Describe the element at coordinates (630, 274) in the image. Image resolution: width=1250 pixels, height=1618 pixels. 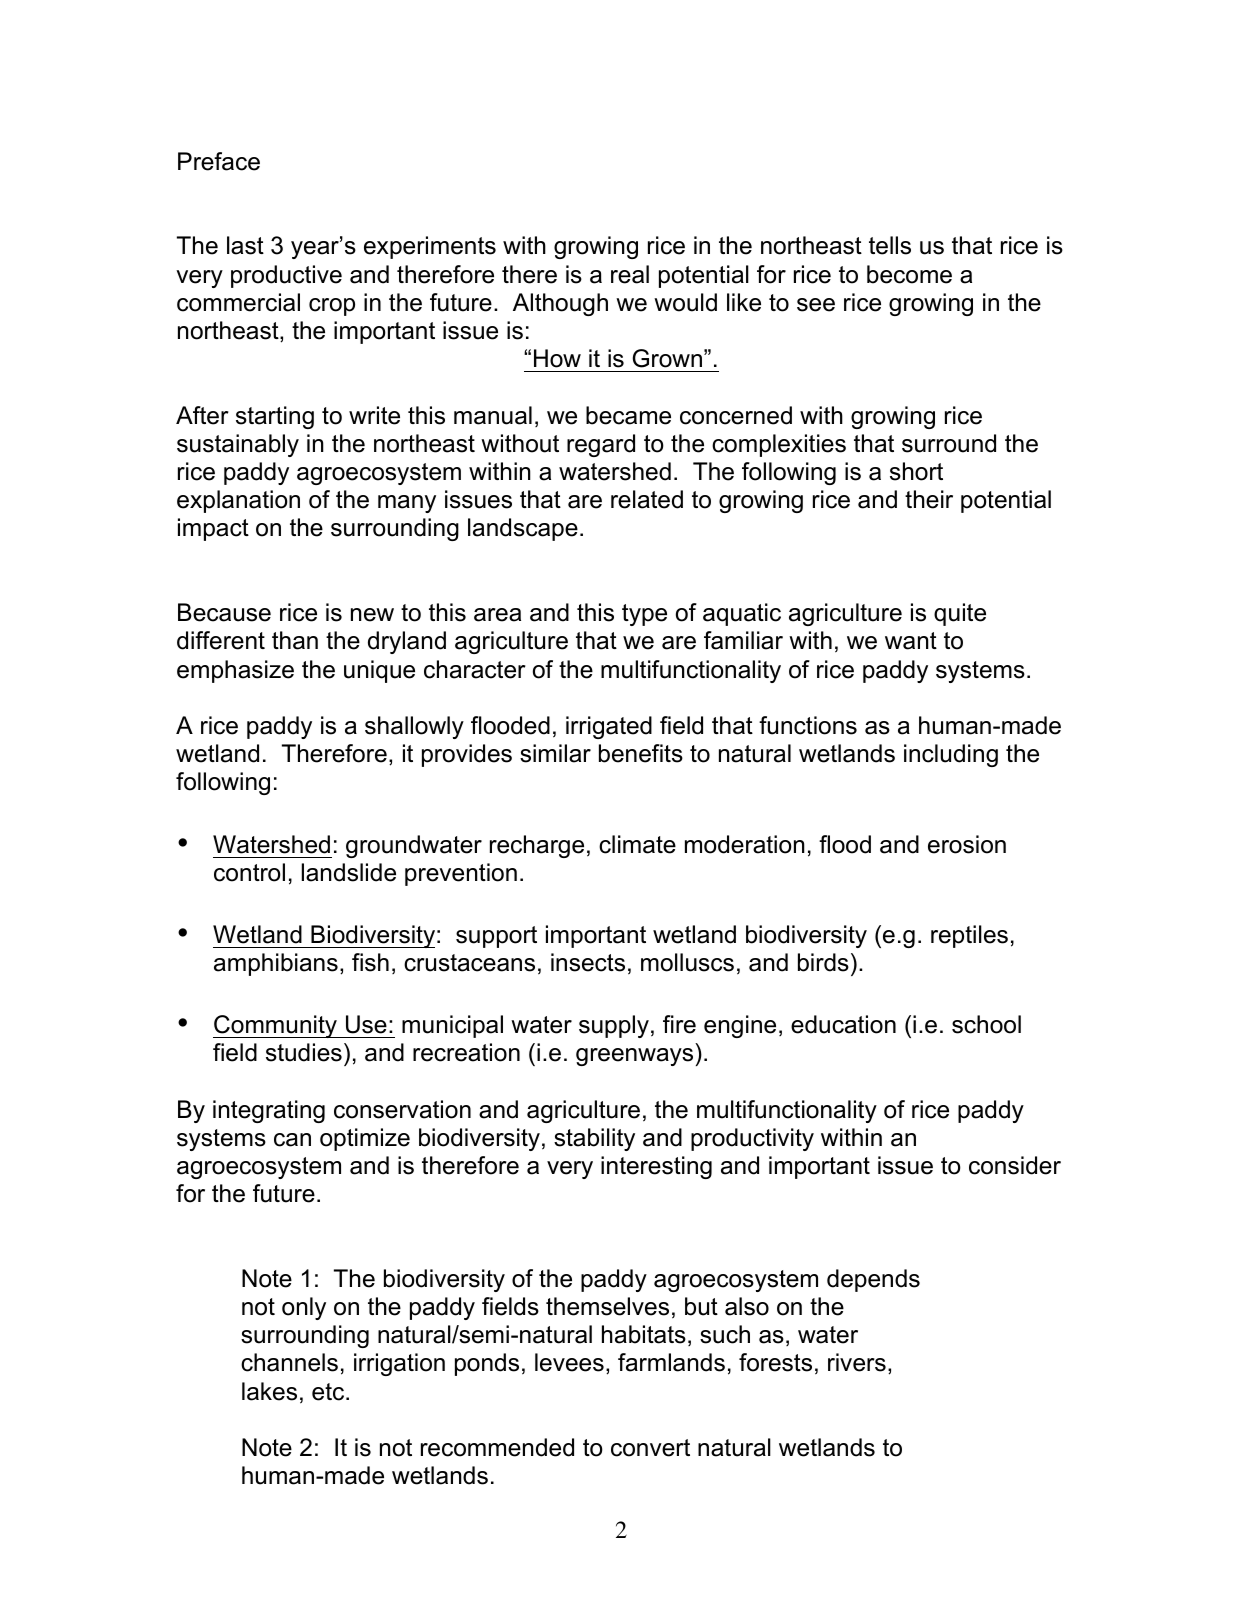
I see `real` at that location.
